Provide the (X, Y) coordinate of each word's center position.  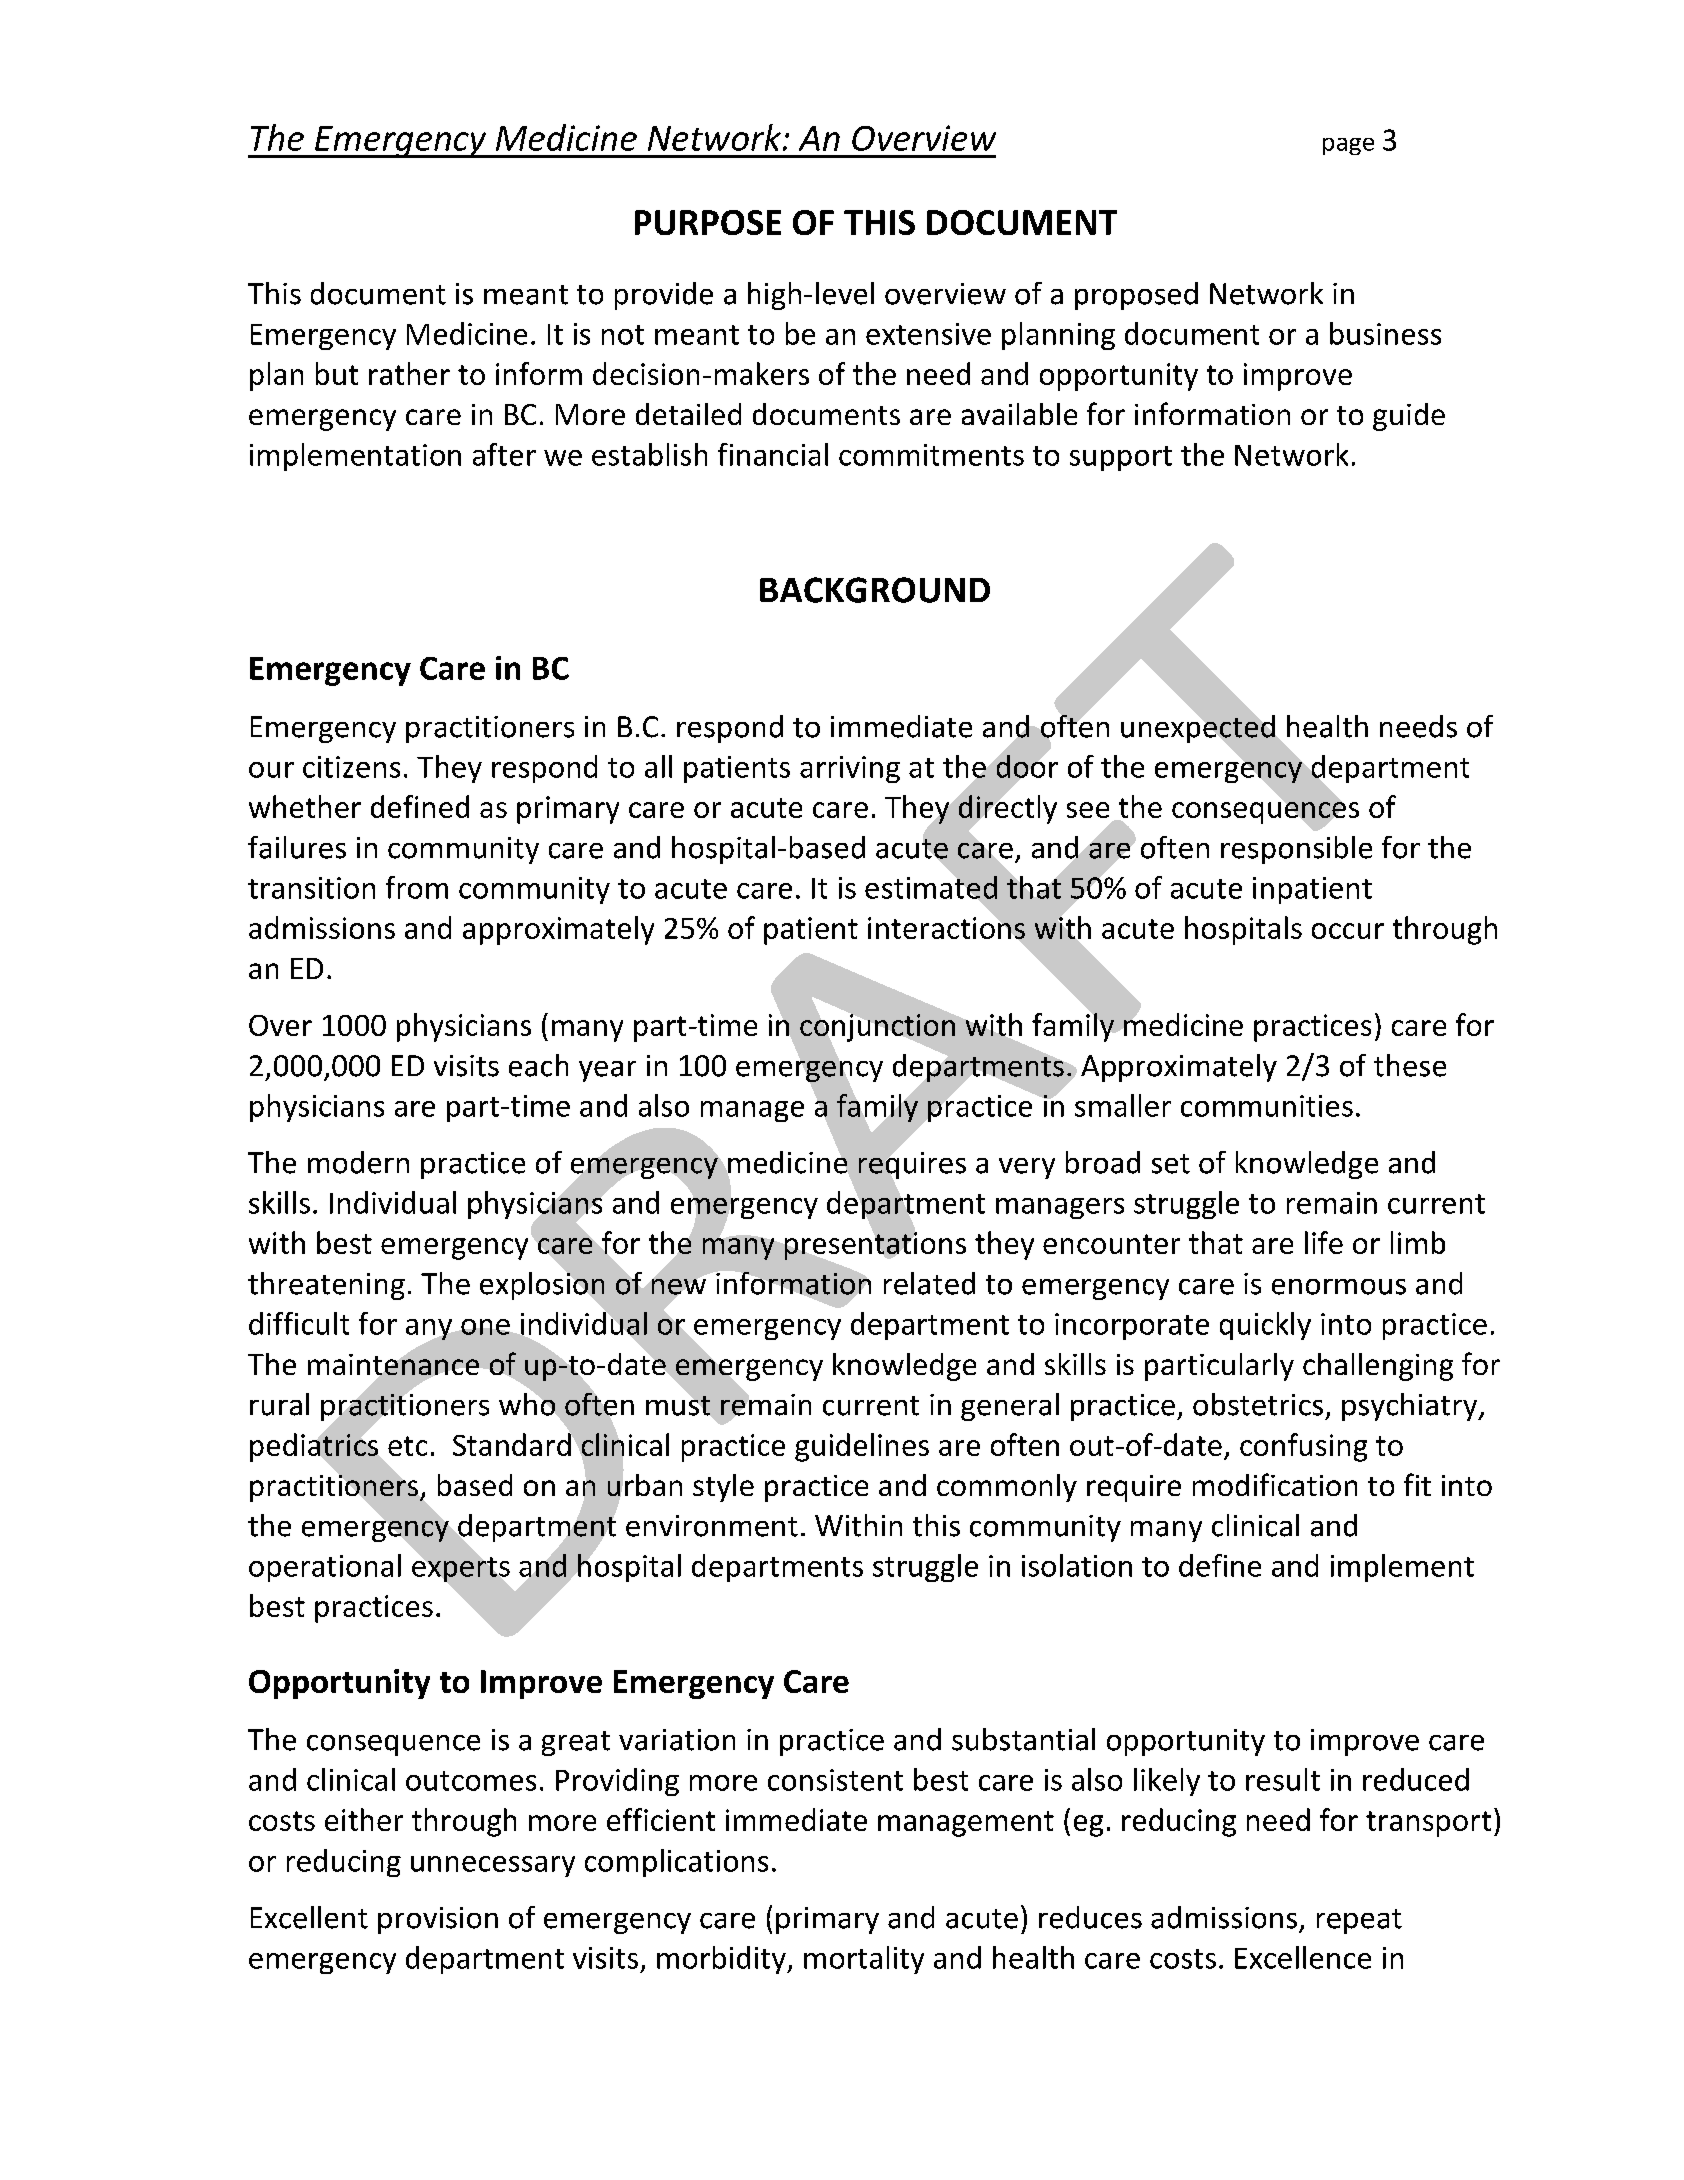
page (1348, 146)
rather (409, 373)
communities (1267, 1106)
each (538, 1065)
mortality (864, 1960)
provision (438, 1920)
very (1027, 1168)
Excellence (1303, 1957)
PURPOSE (708, 222)
